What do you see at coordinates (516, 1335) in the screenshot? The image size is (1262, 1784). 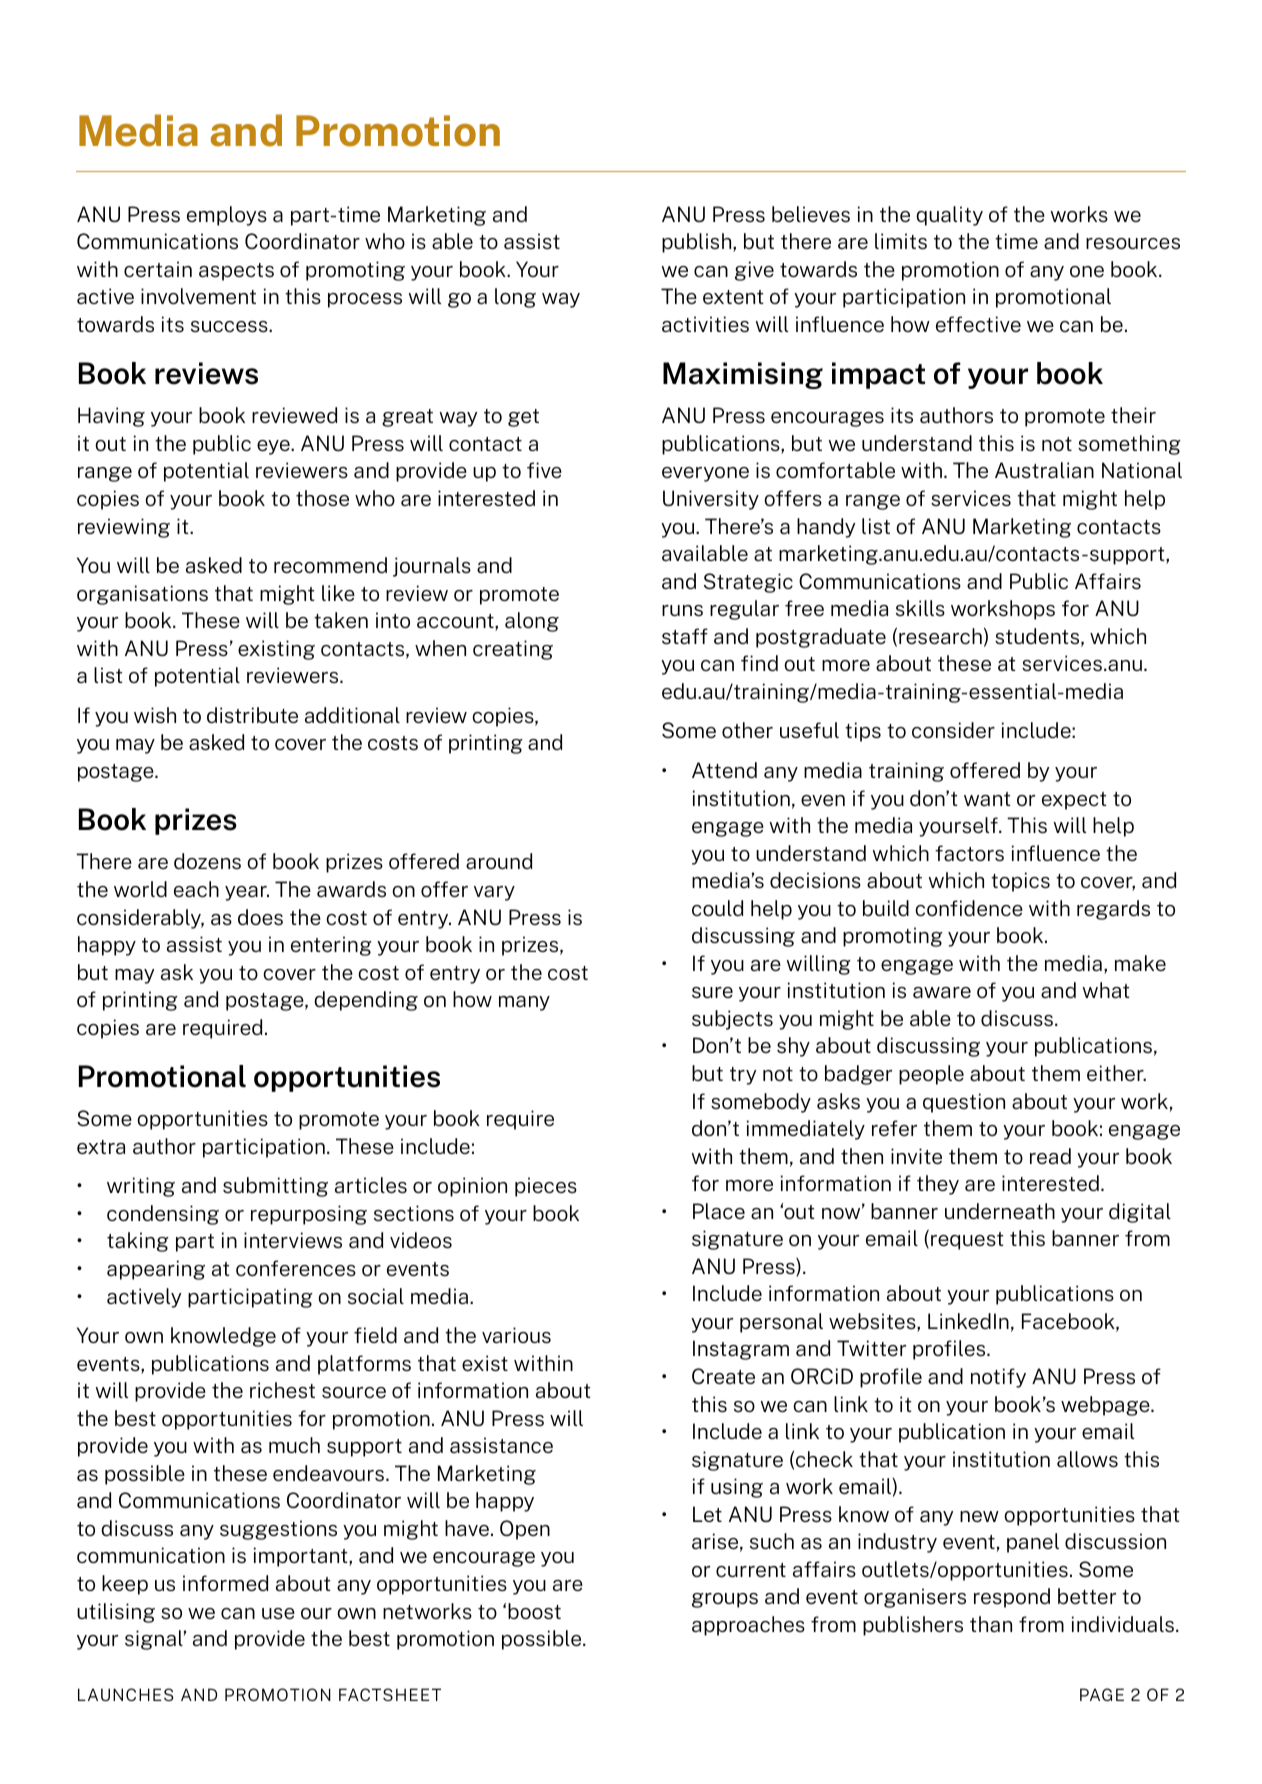 I see `various` at bounding box center [516, 1335].
